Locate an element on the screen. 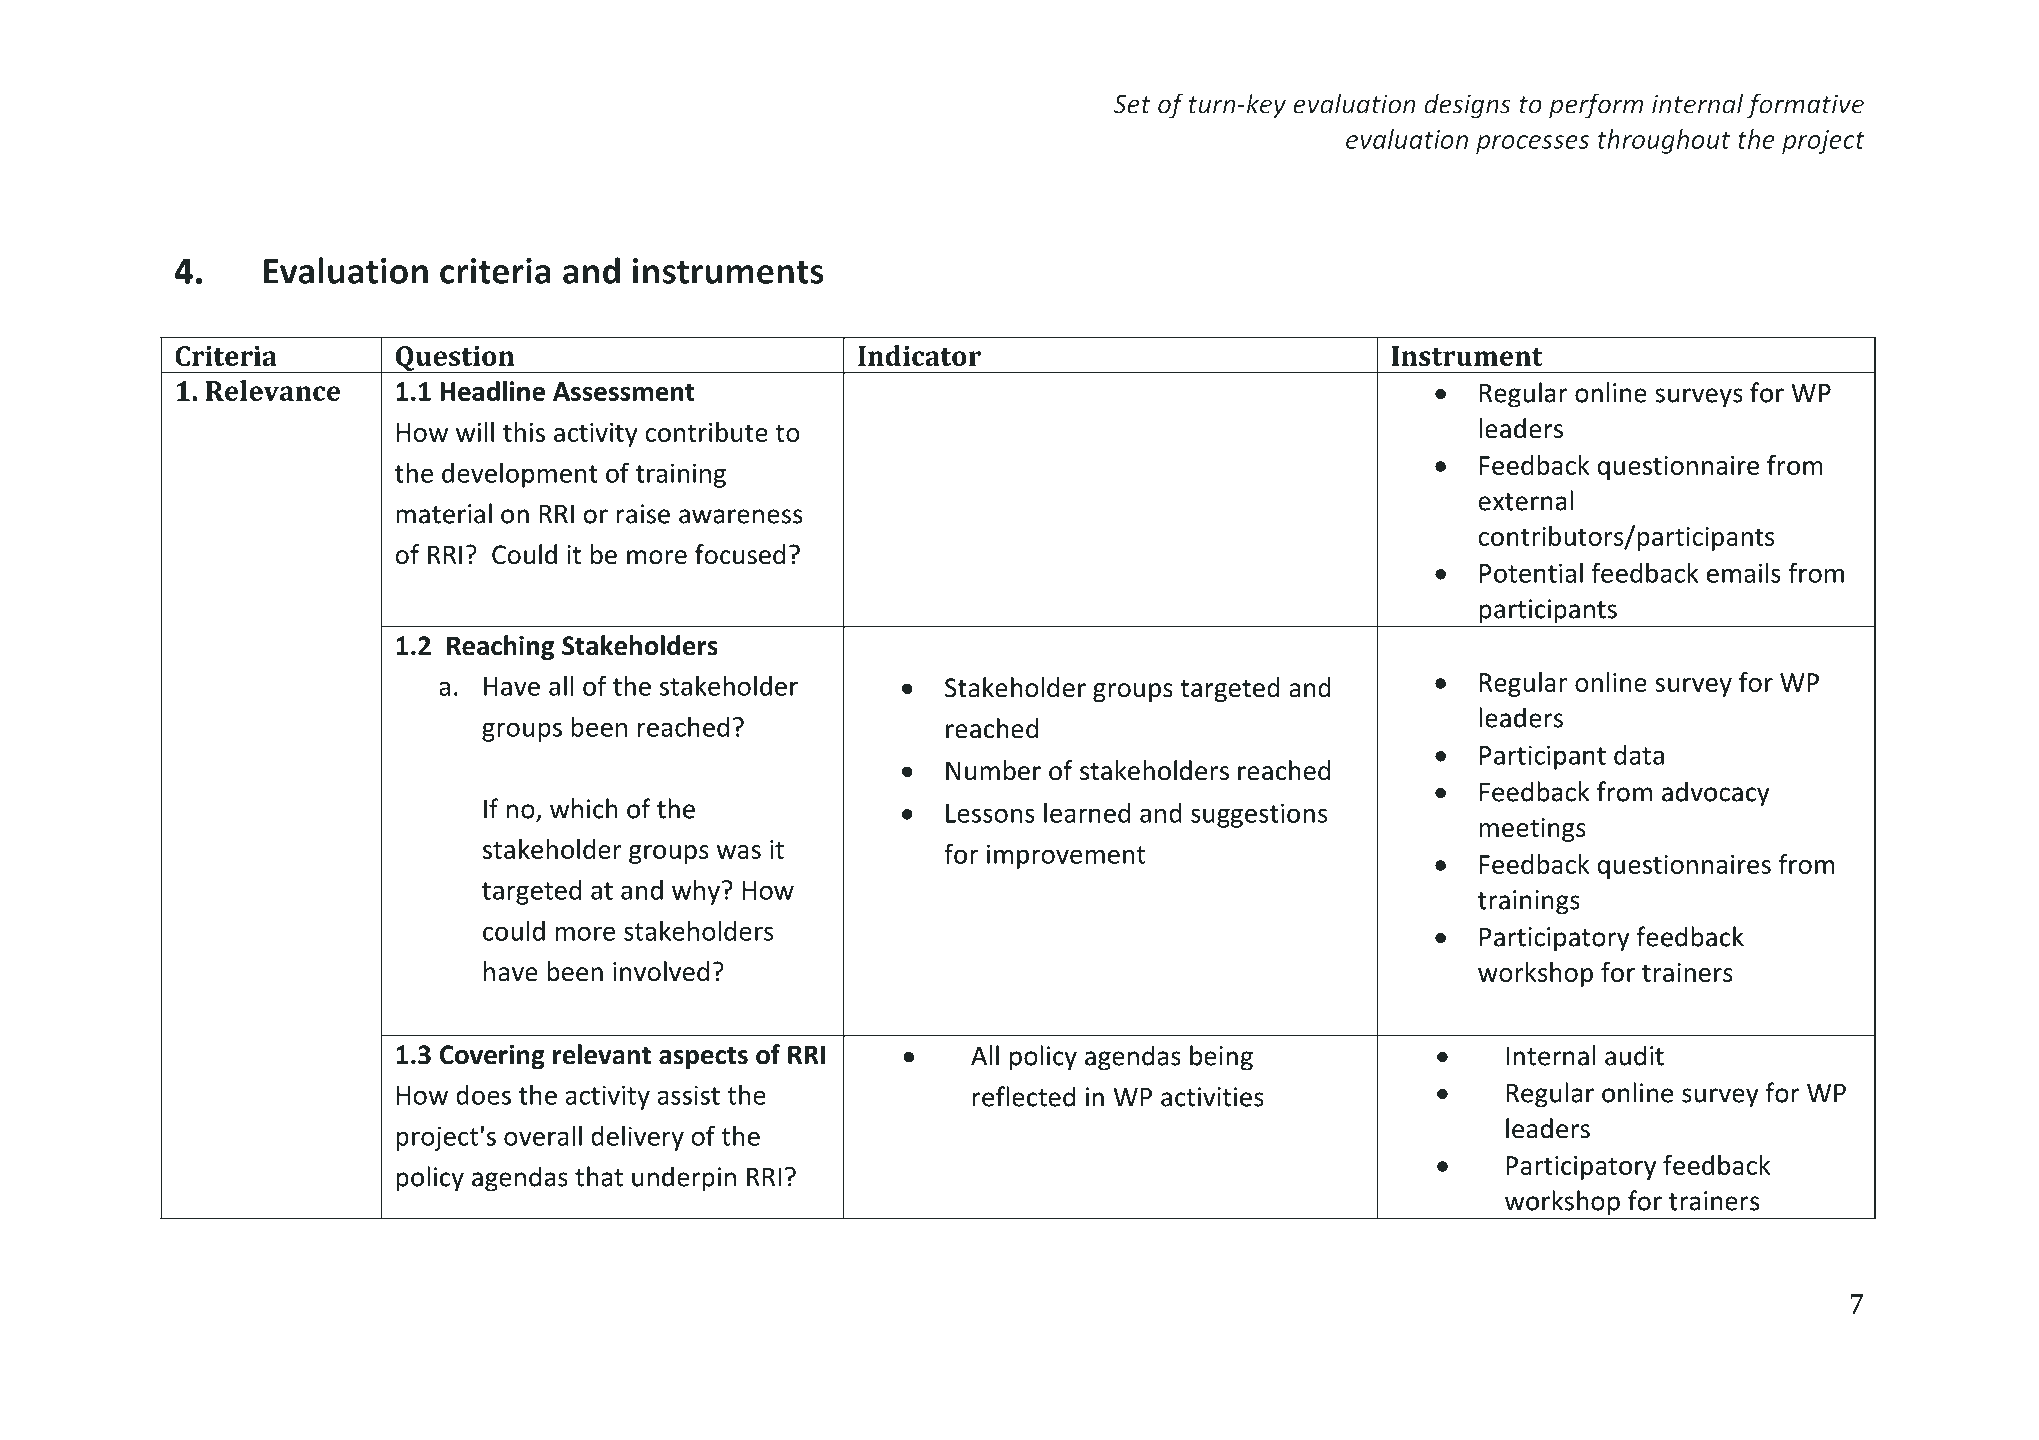  development is located at coordinates (520, 475).
